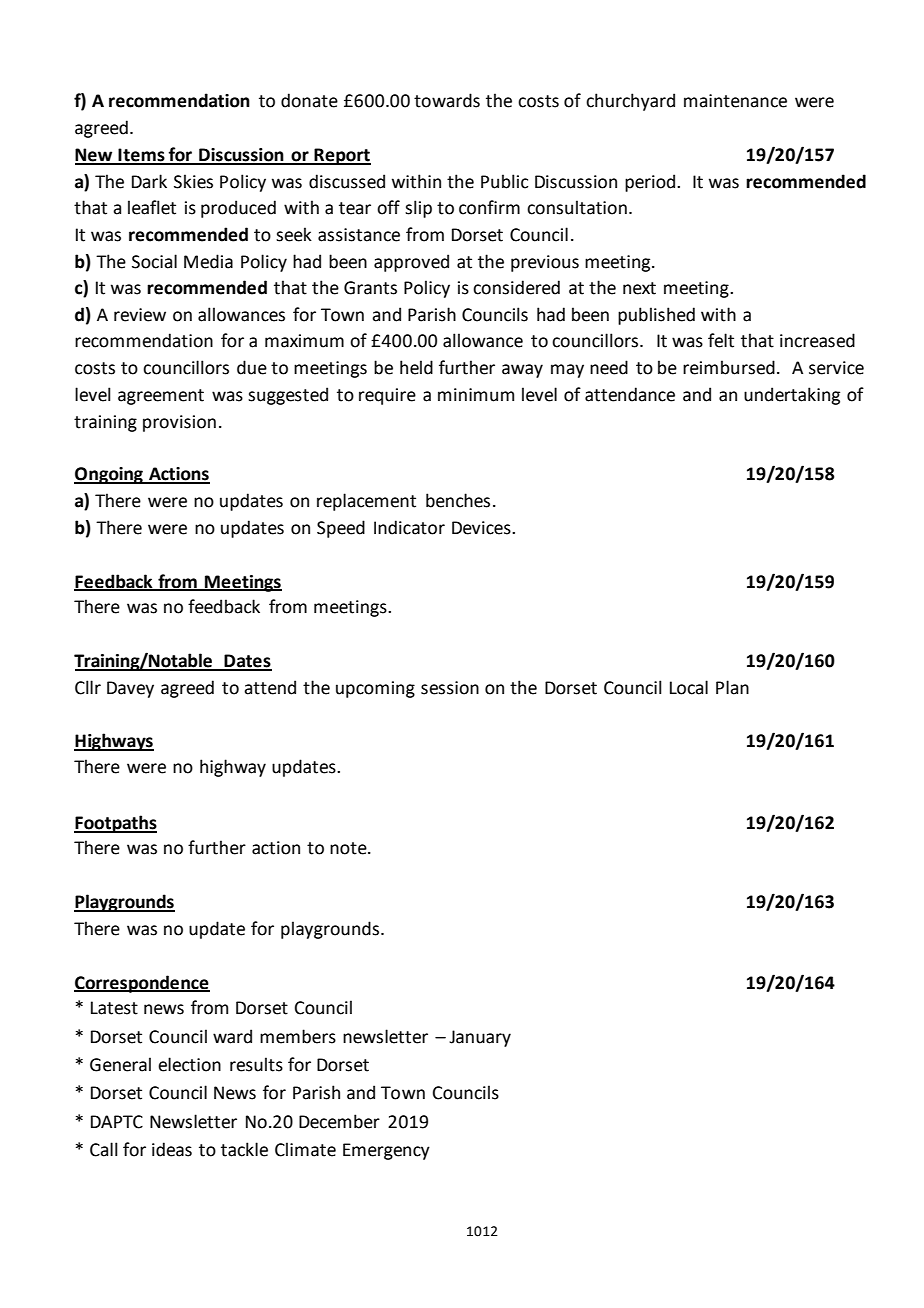 The image size is (924, 1308). Describe the element at coordinates (480, 1038) in the screenshot. I see `January` at that location.
